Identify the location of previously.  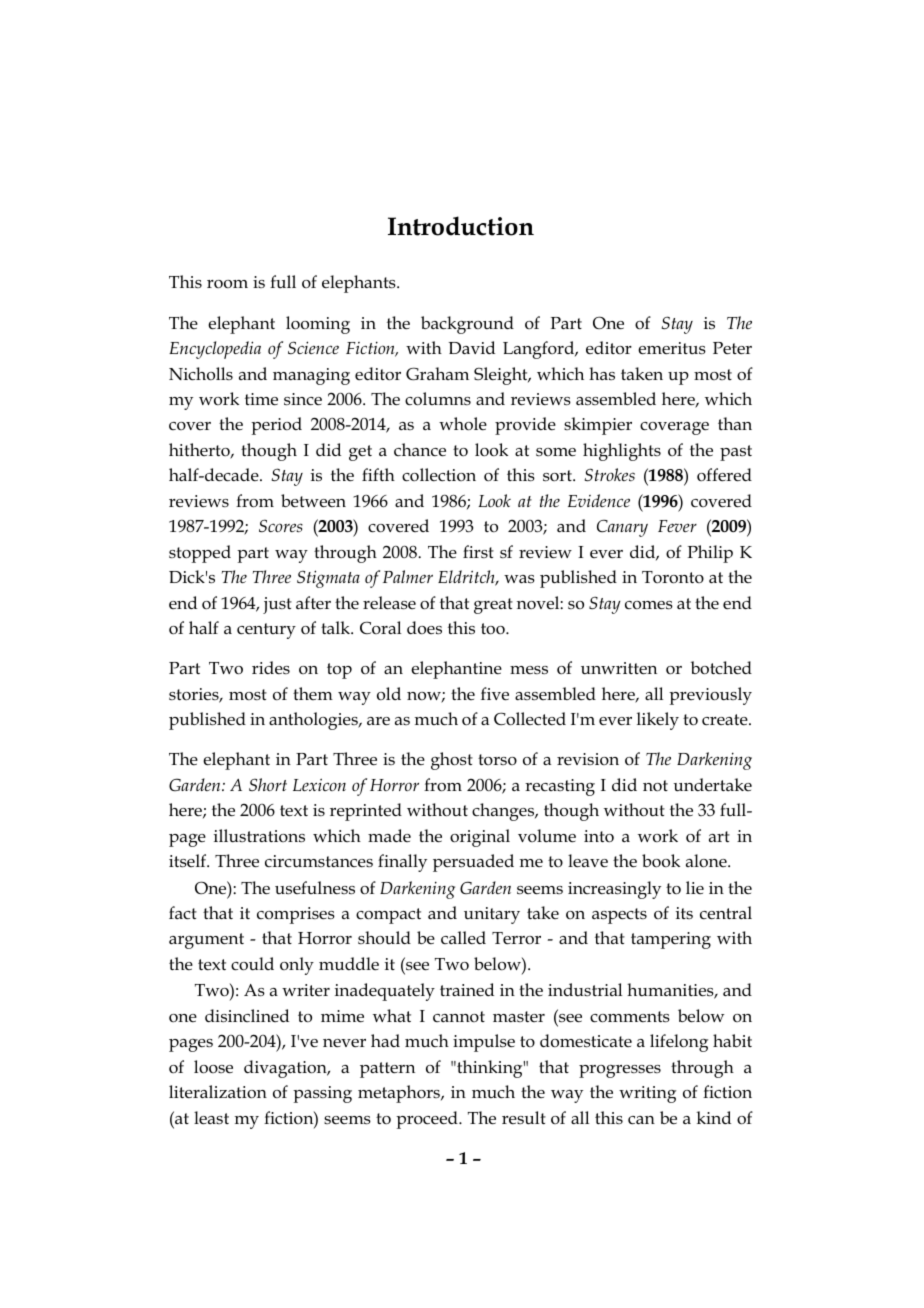
(710, 696).
